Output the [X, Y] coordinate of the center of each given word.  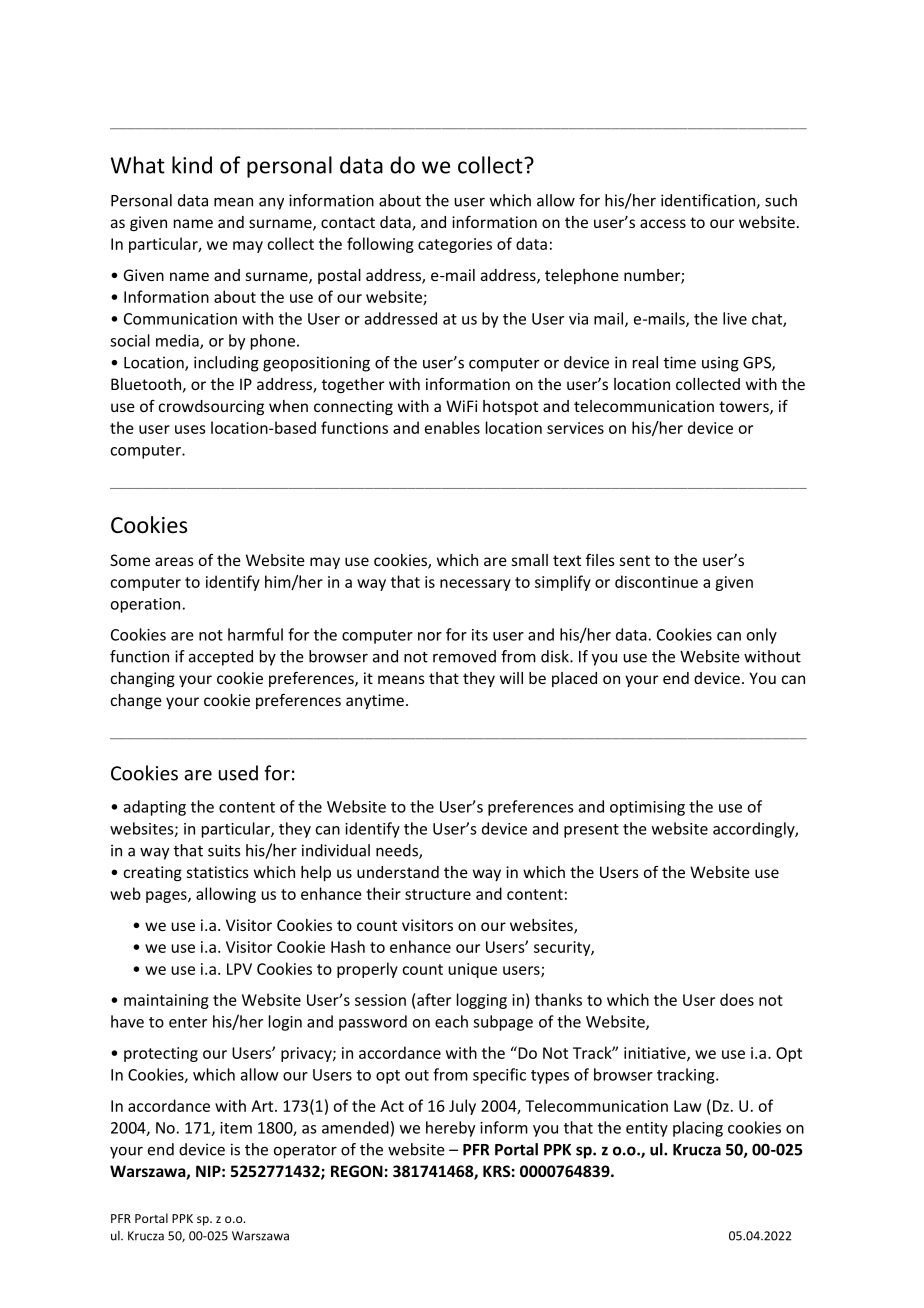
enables [452, 427]
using [720, 364]
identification [709, 201]
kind [192, 165]
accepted [221, 658]
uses [190, 429]
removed [464, 656]
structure [438, 894]
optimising [647, 808]
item [236, 1128]
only [762, 636]
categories [455, 245]
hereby [450, 1129]
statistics [218, 872]
